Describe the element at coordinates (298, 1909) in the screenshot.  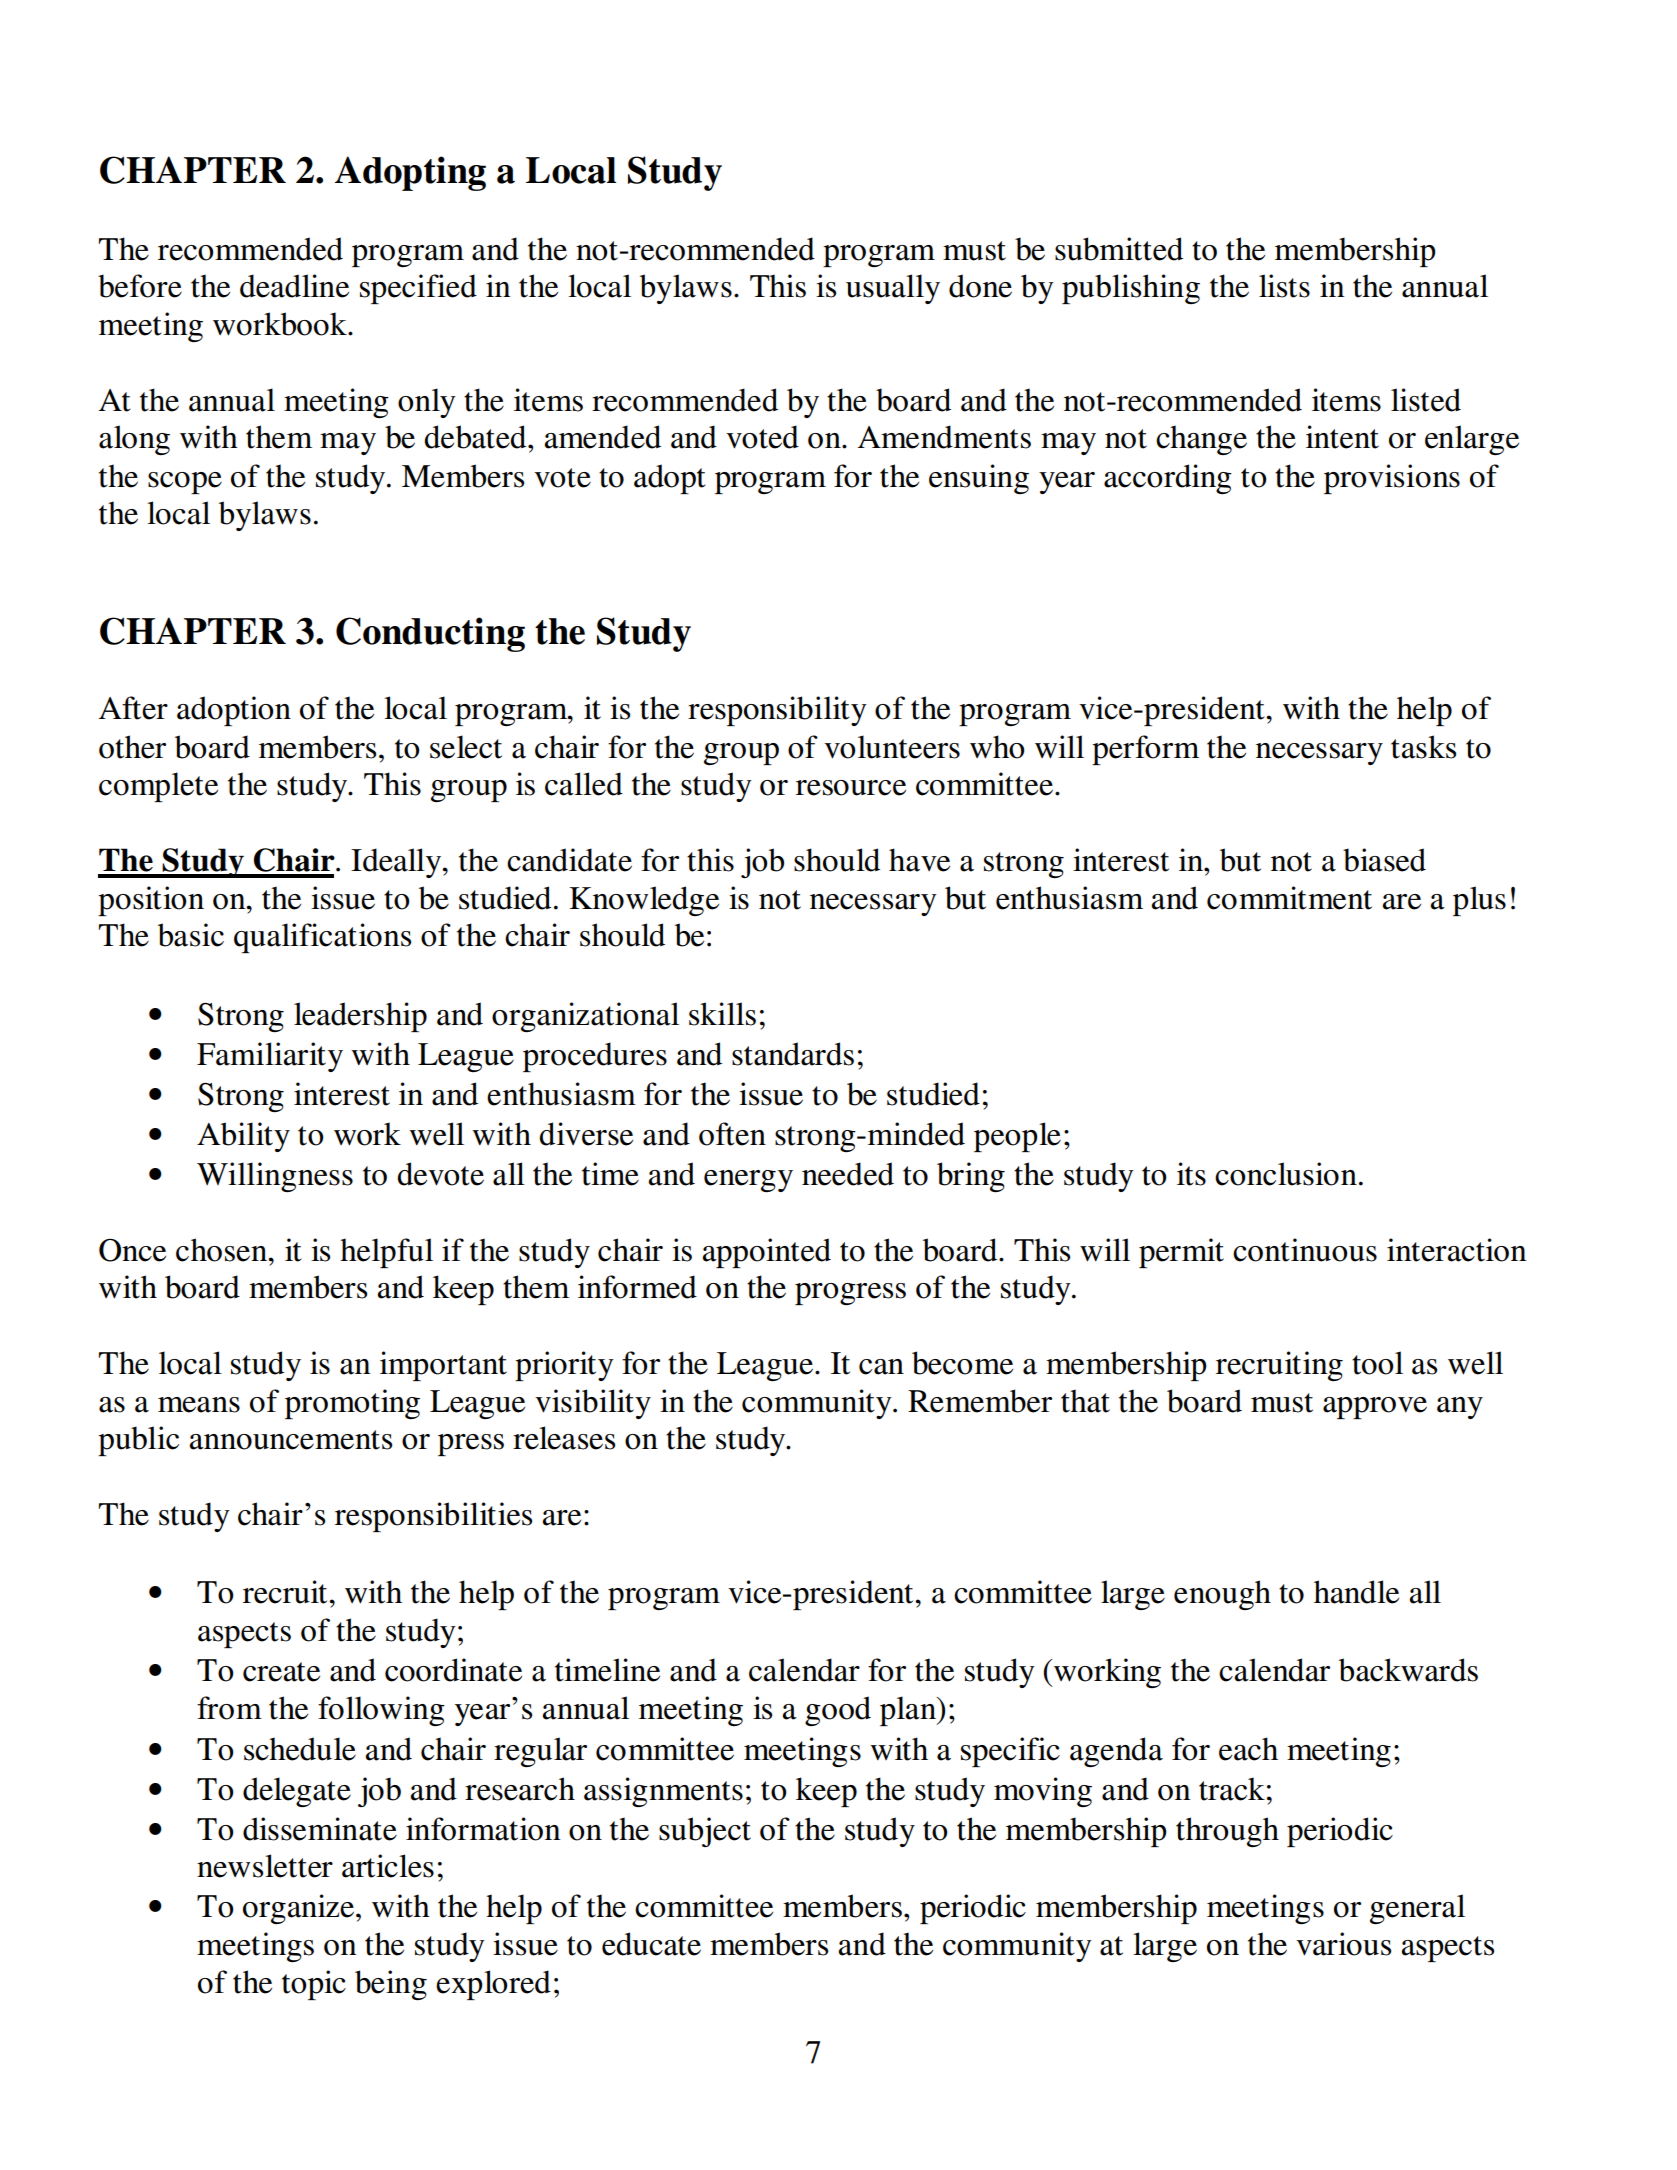
I see `organize` at that location.
